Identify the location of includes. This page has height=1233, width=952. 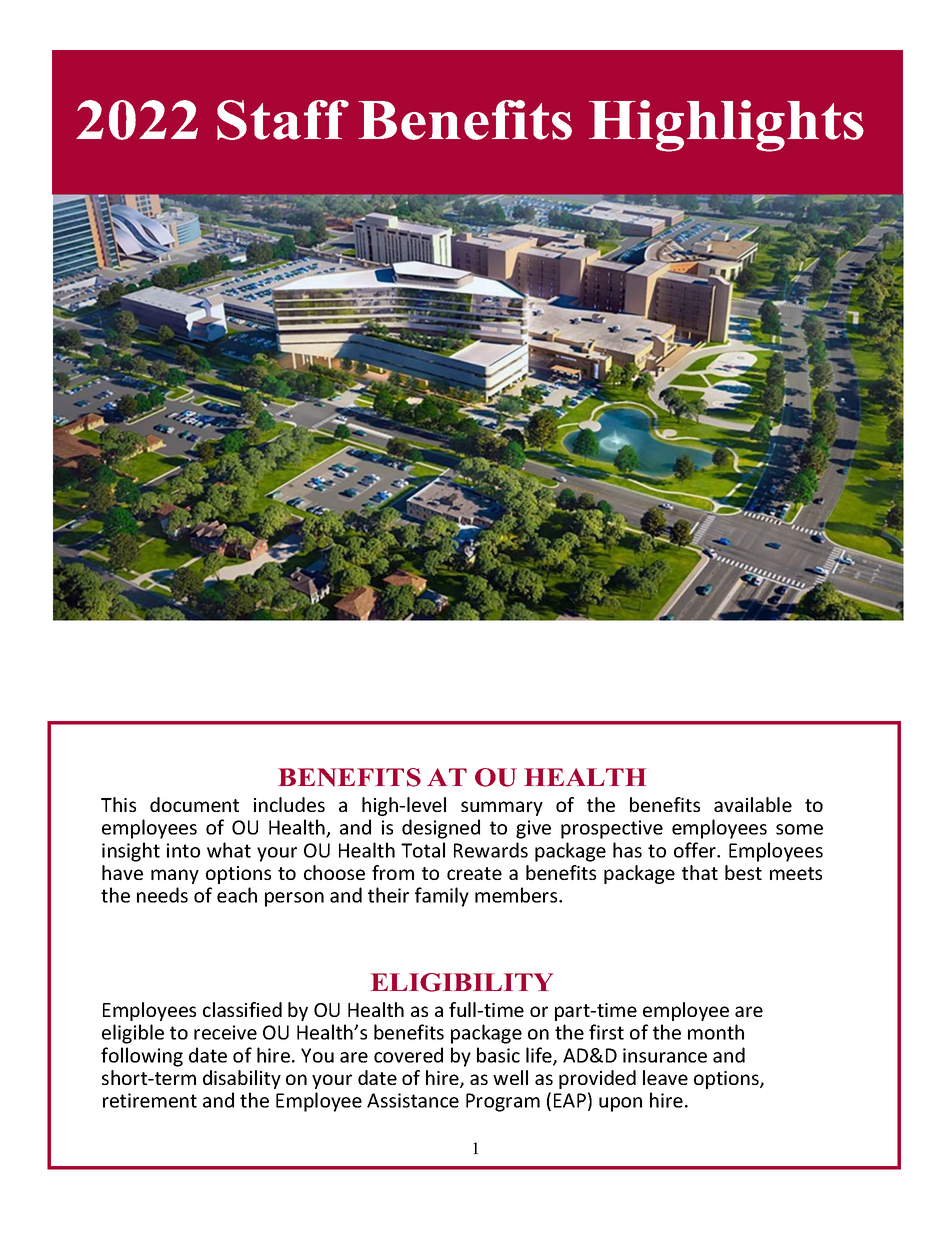
(289, 804).
